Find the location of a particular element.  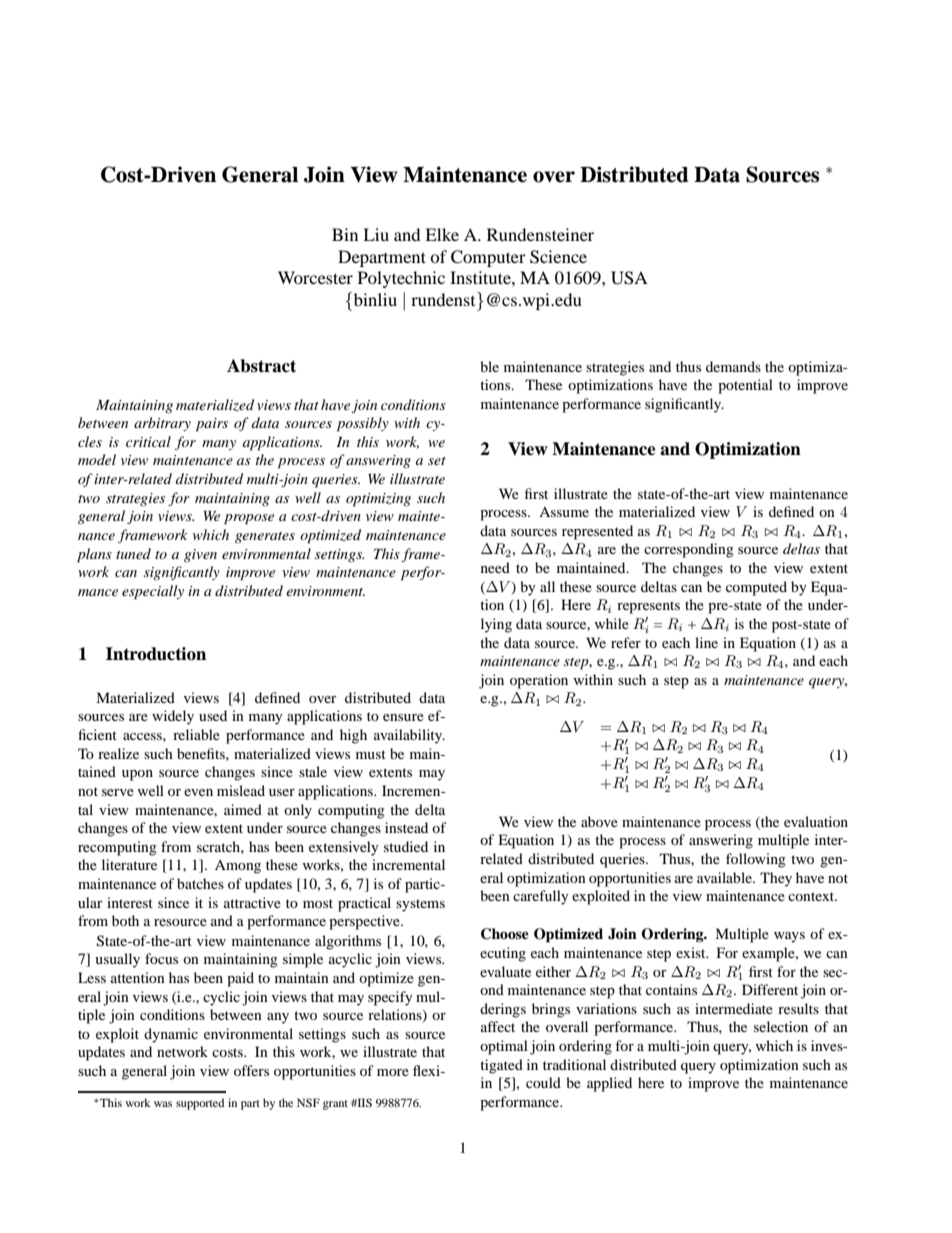

USA is located at coordinates (629, 278).
